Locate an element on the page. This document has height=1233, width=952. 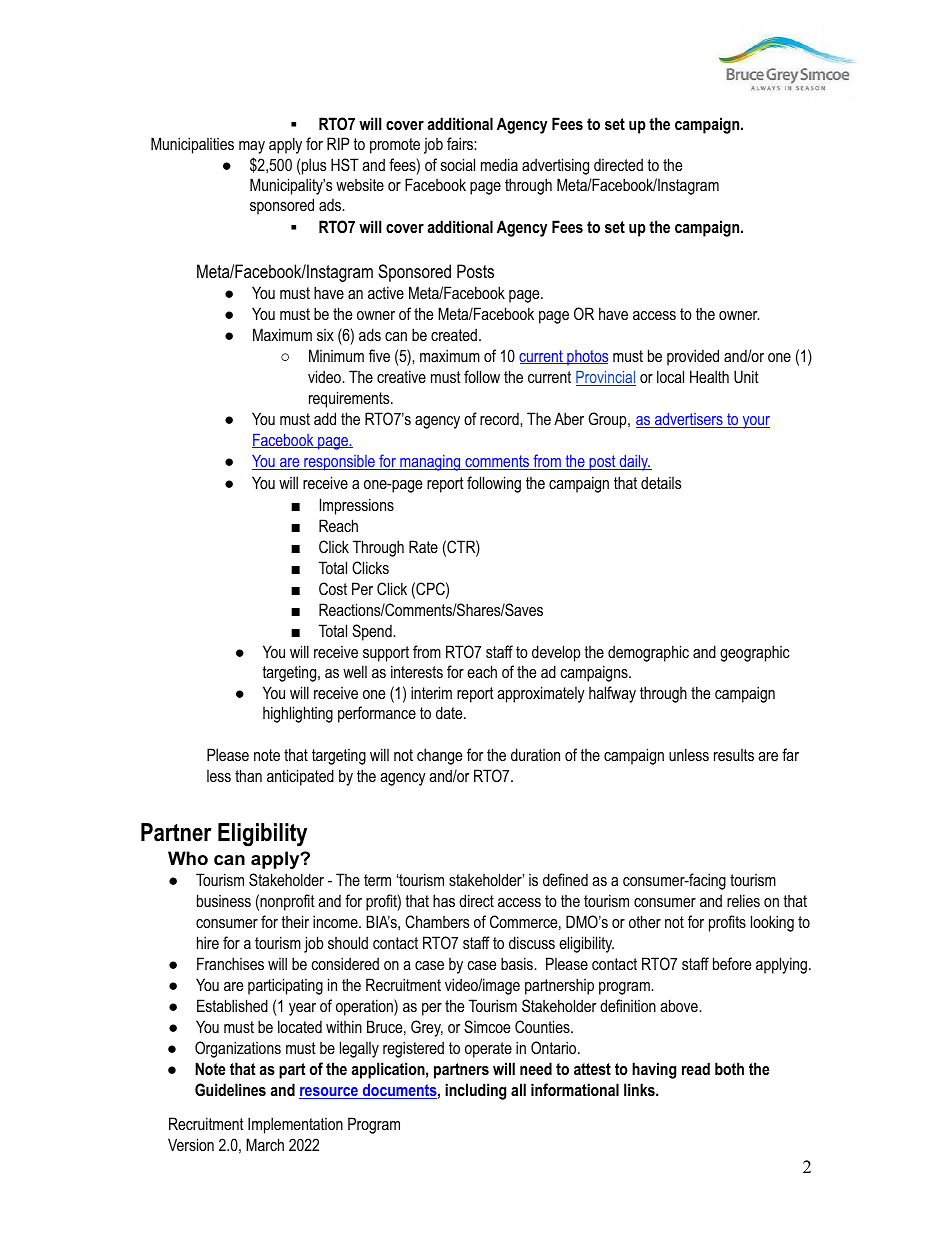
advertising is located at coordinates (555, 166).
